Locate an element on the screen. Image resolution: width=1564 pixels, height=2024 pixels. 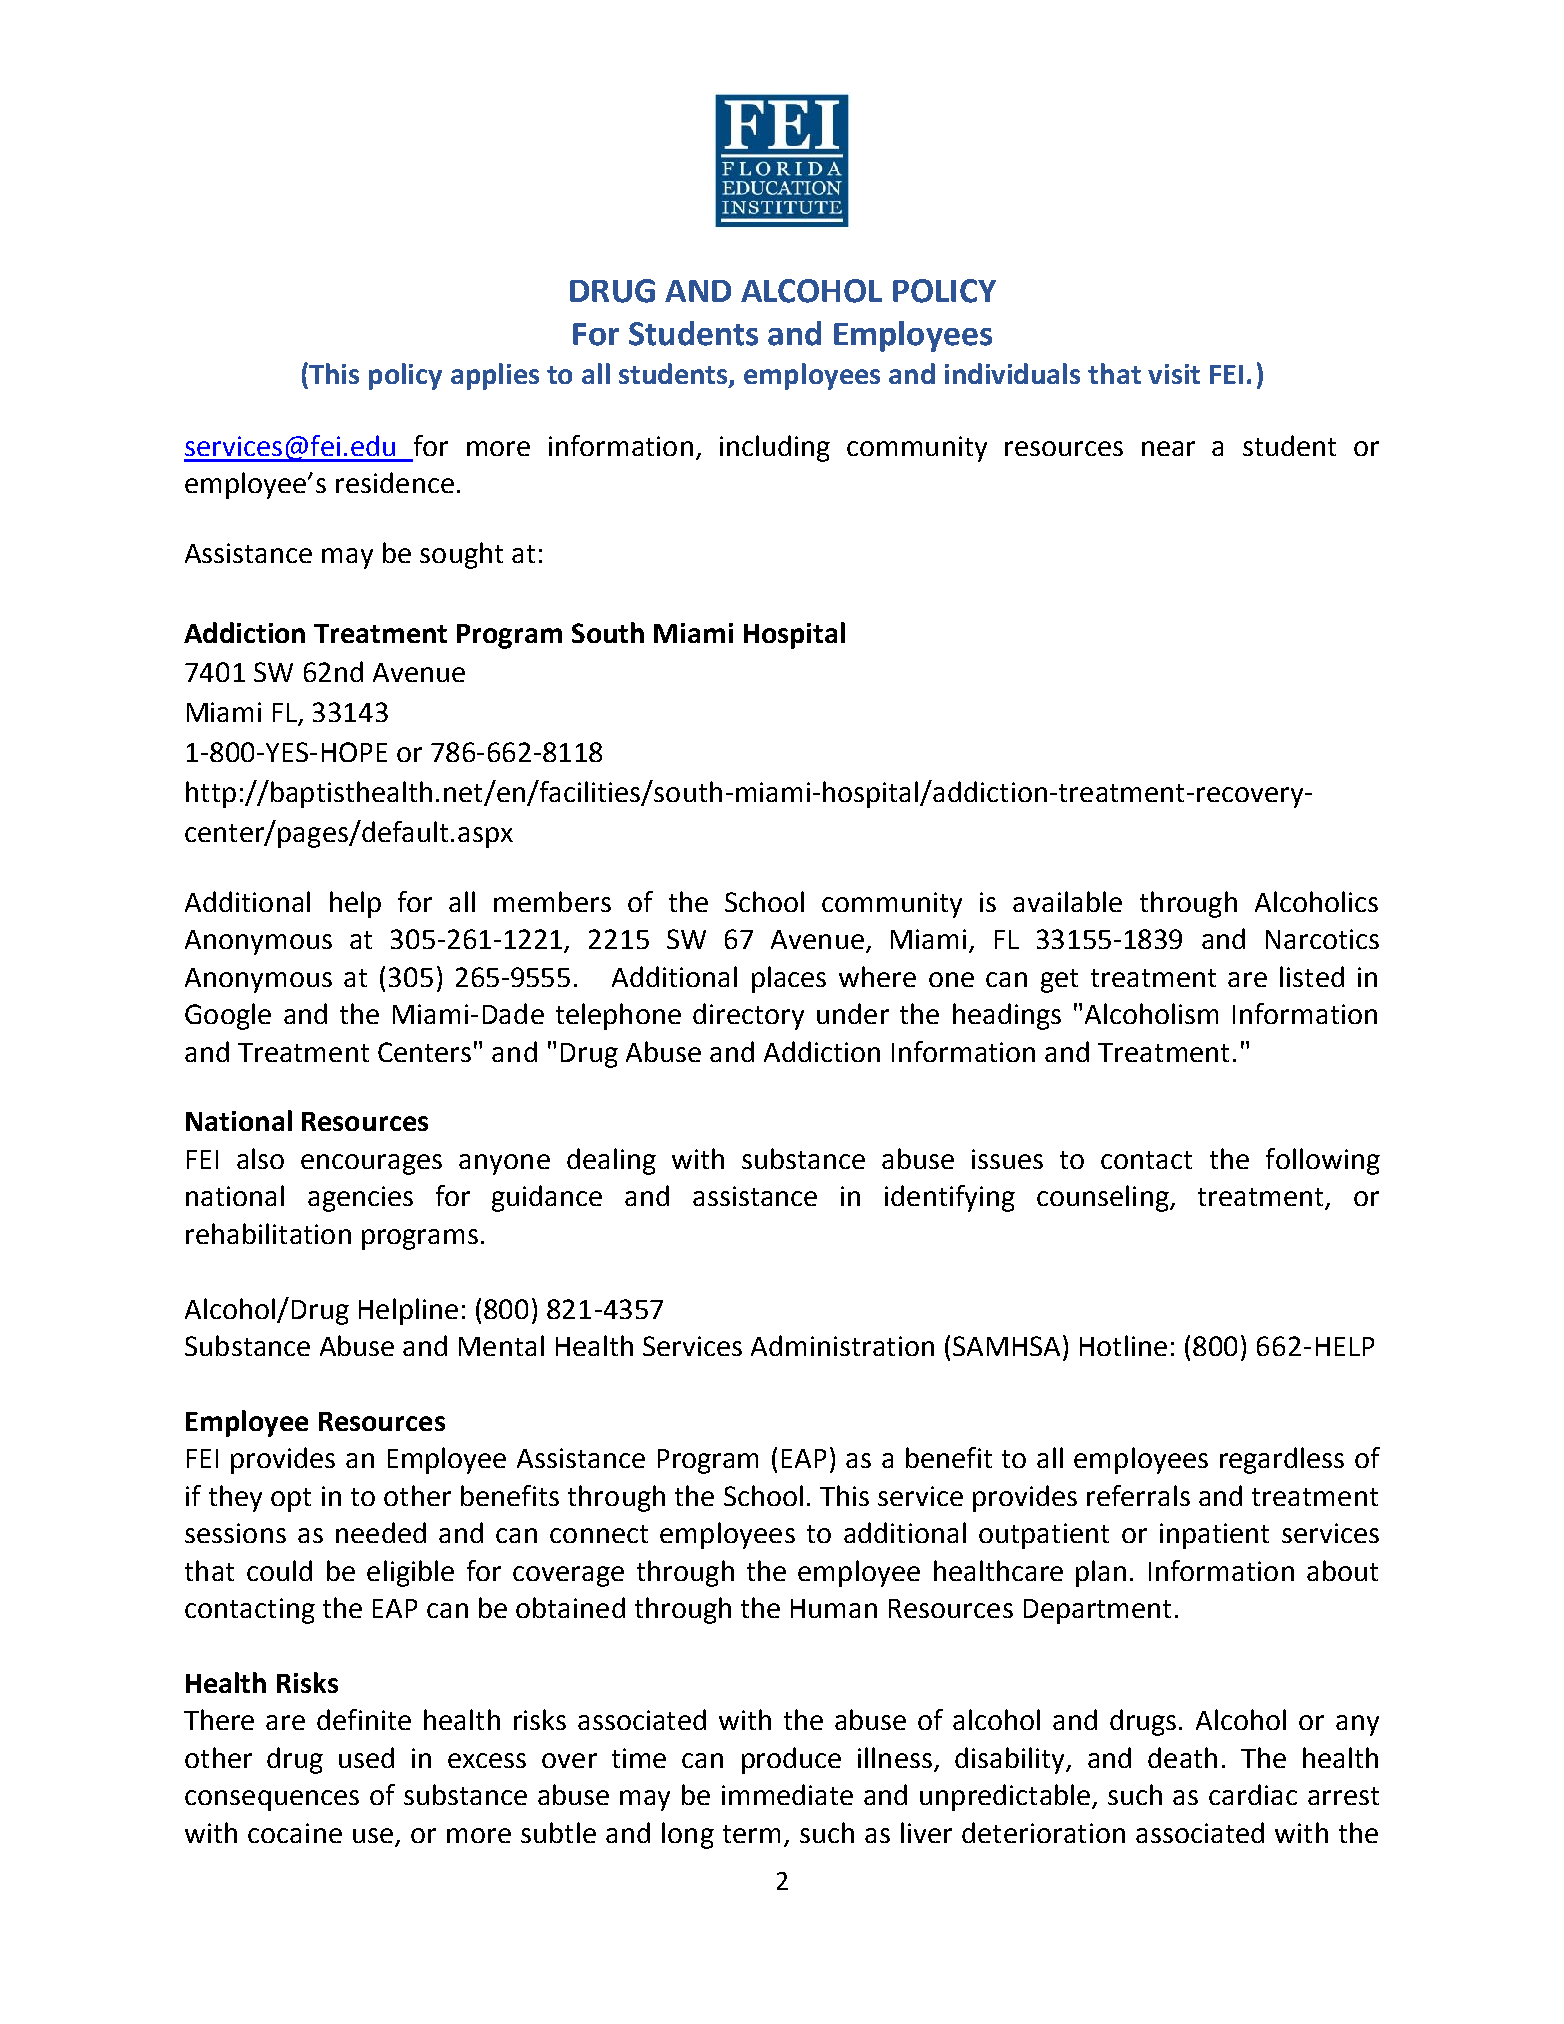
Administration is located at coordinates (842, 1345).
